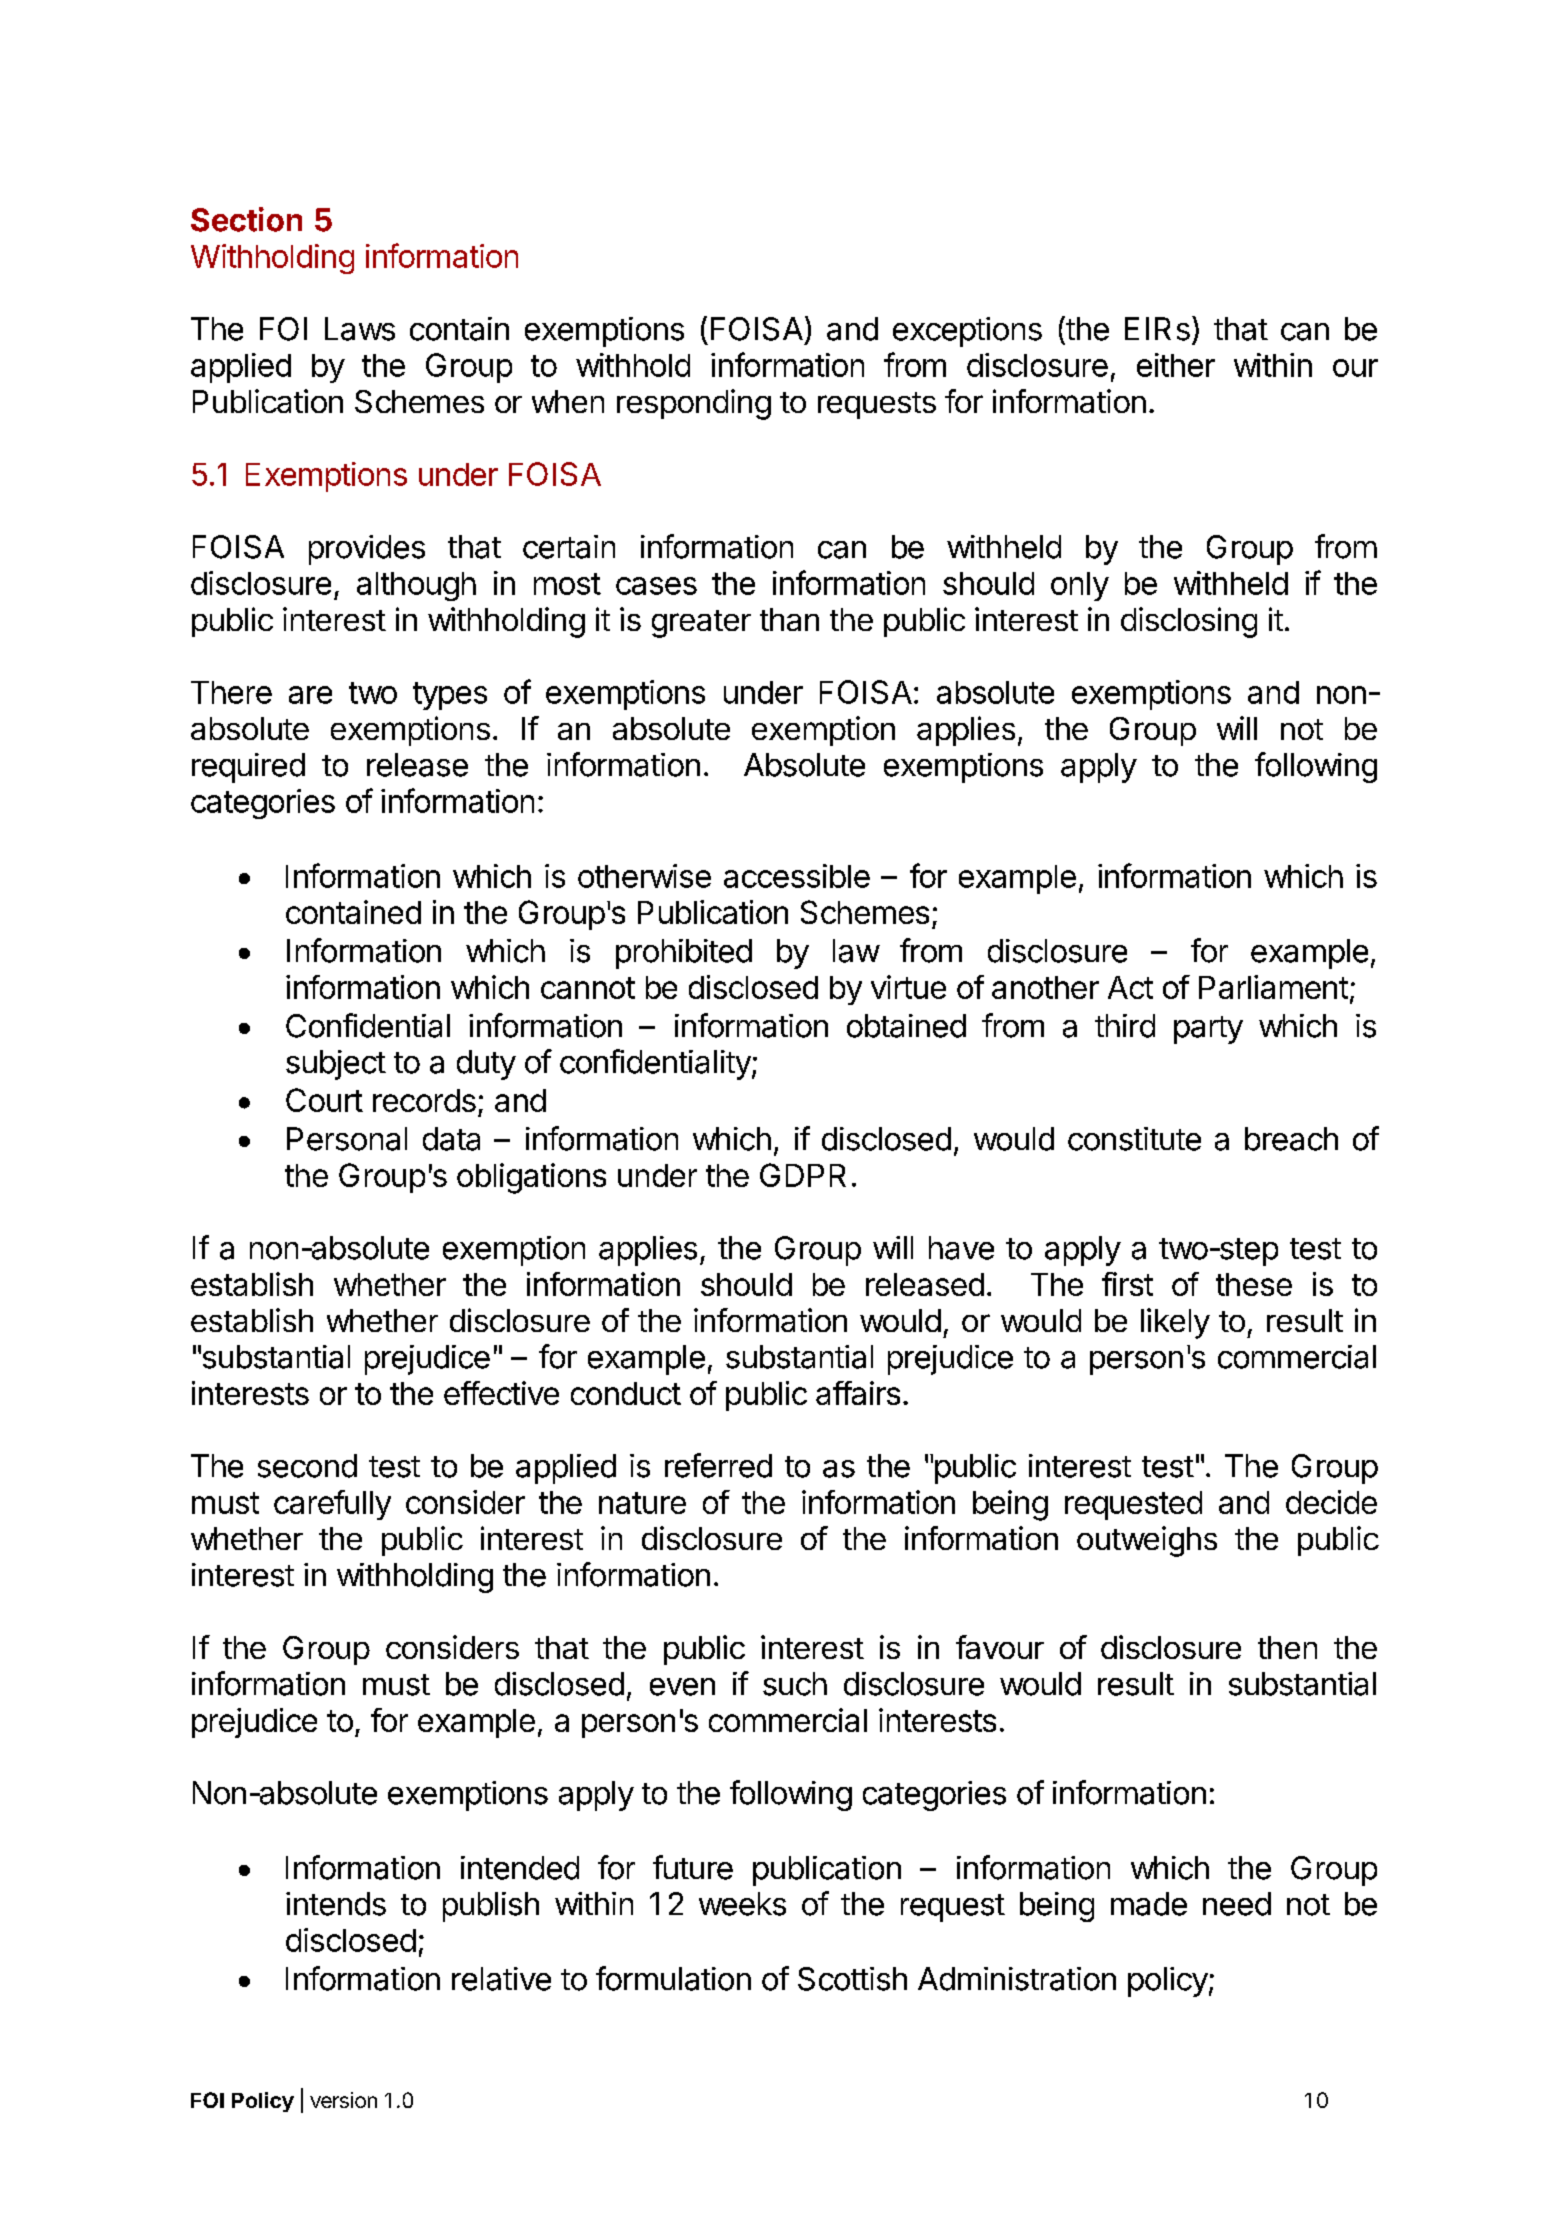  Describe the element at coordinates (852, 1979) in the image. I see `Scottish` at that location.
